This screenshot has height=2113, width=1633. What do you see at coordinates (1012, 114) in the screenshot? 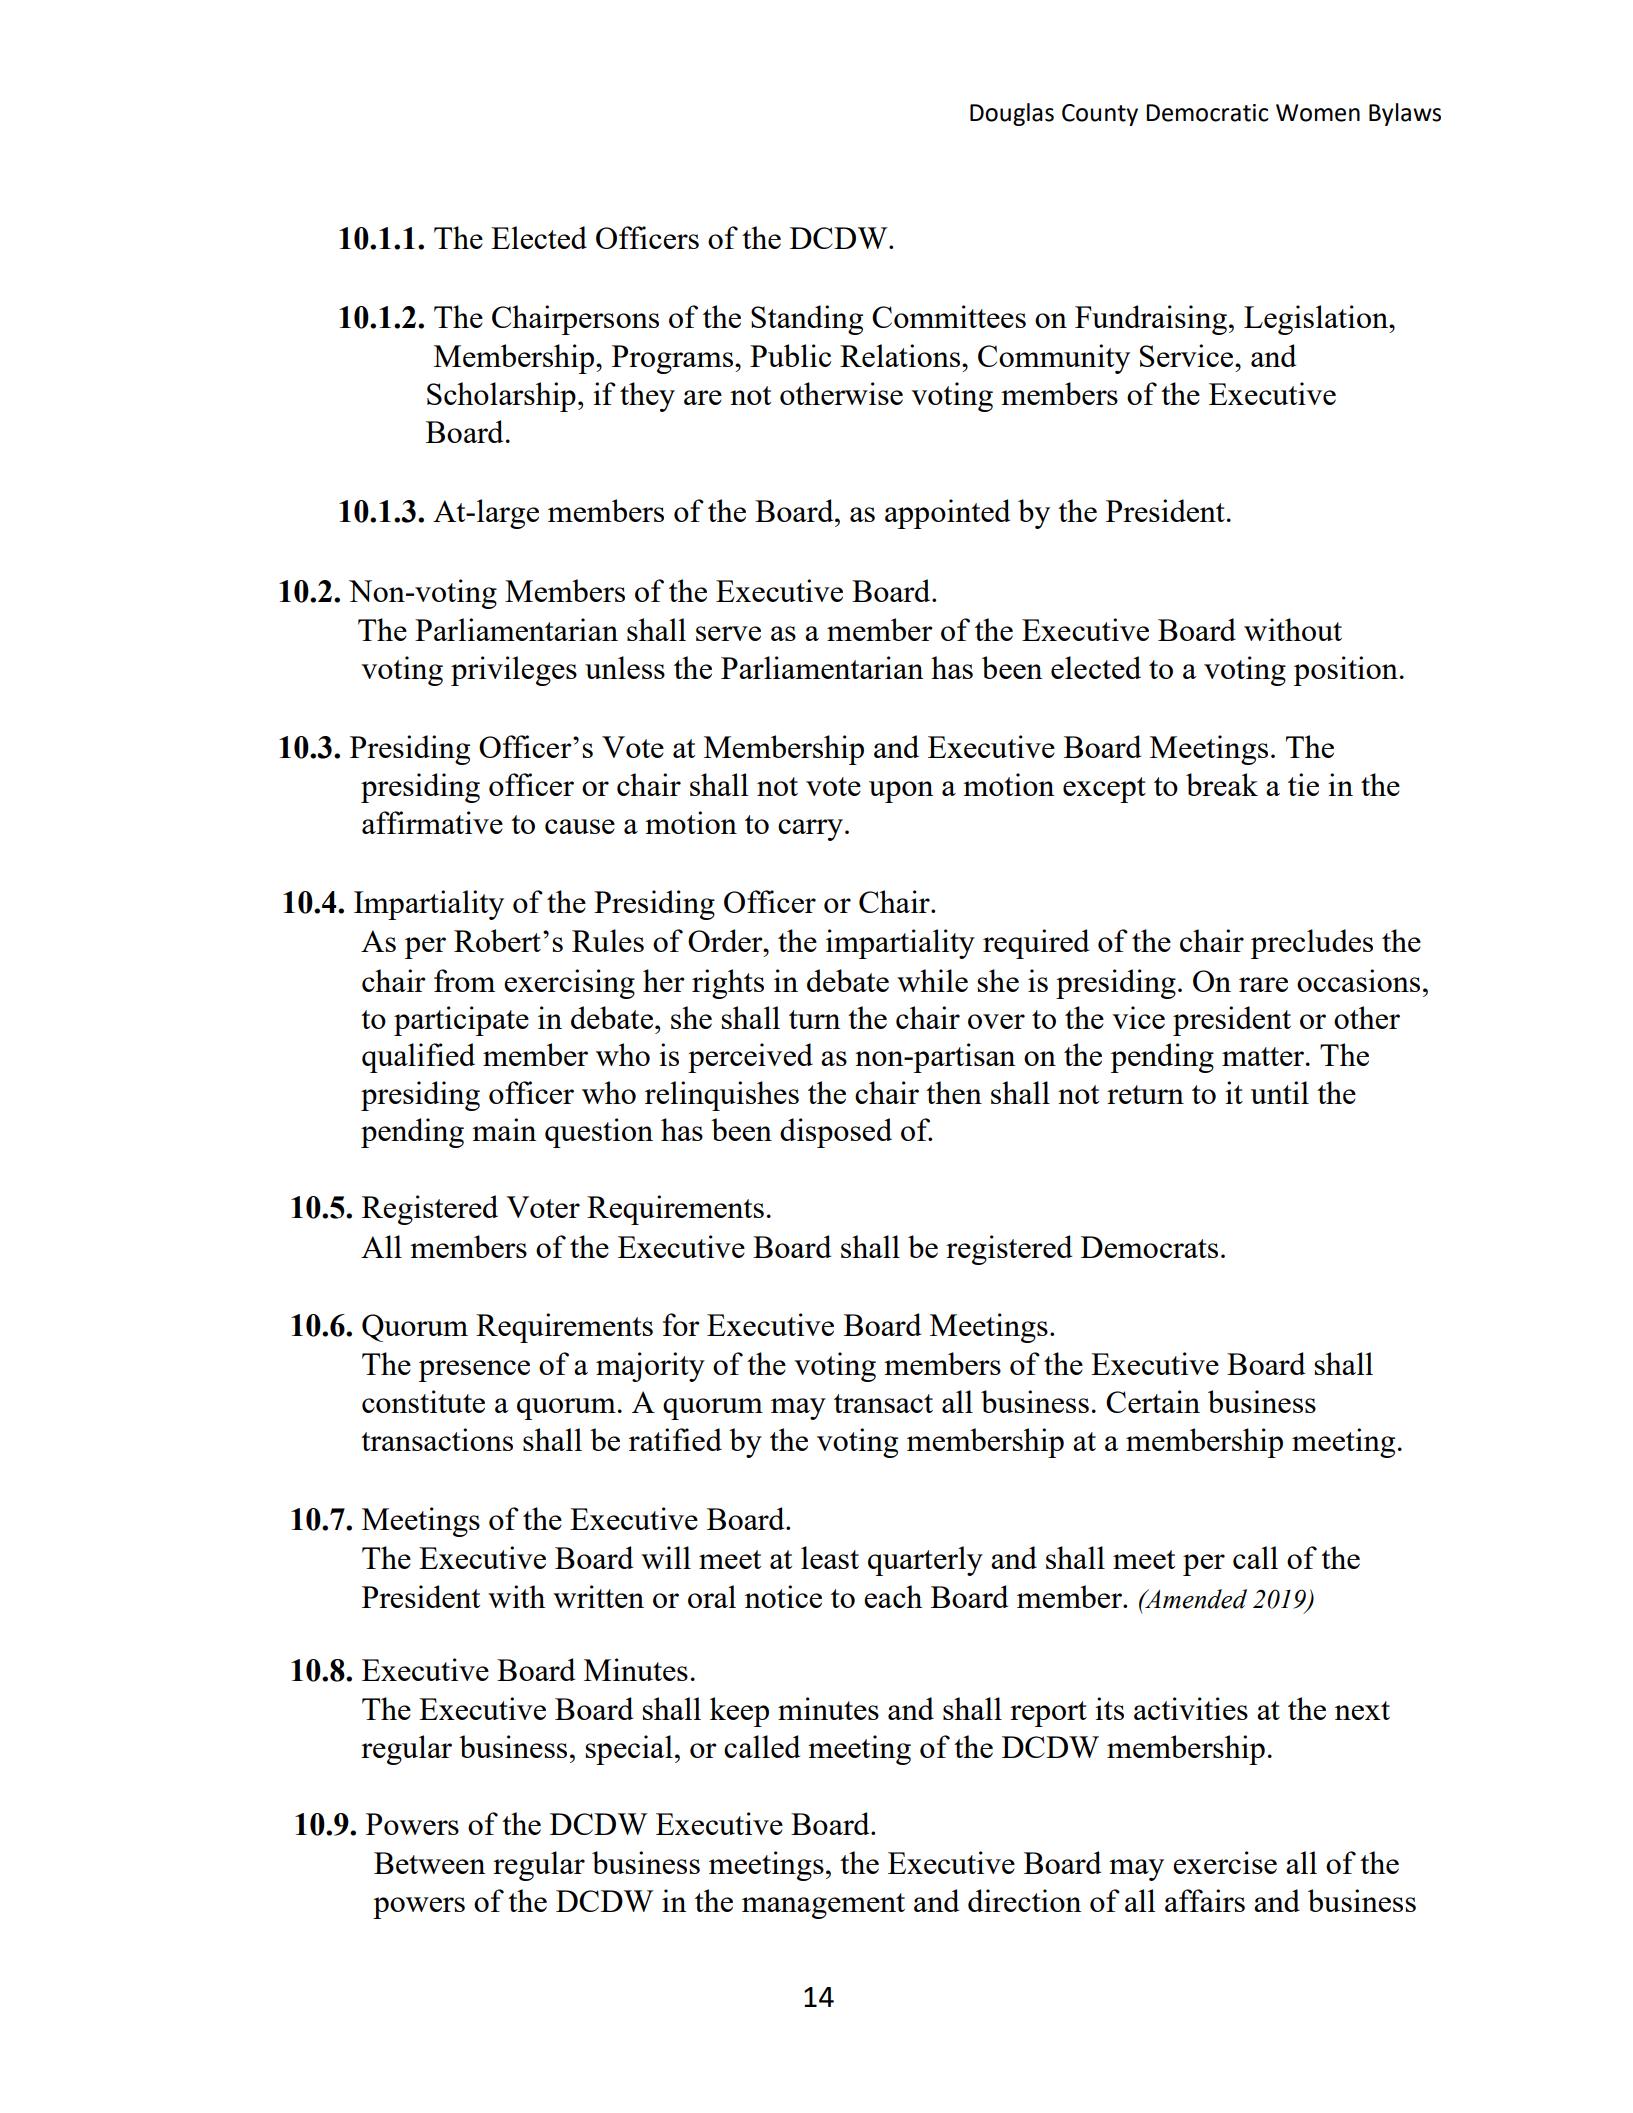
I see `Douglas` at bounding box center [1012, 114].
